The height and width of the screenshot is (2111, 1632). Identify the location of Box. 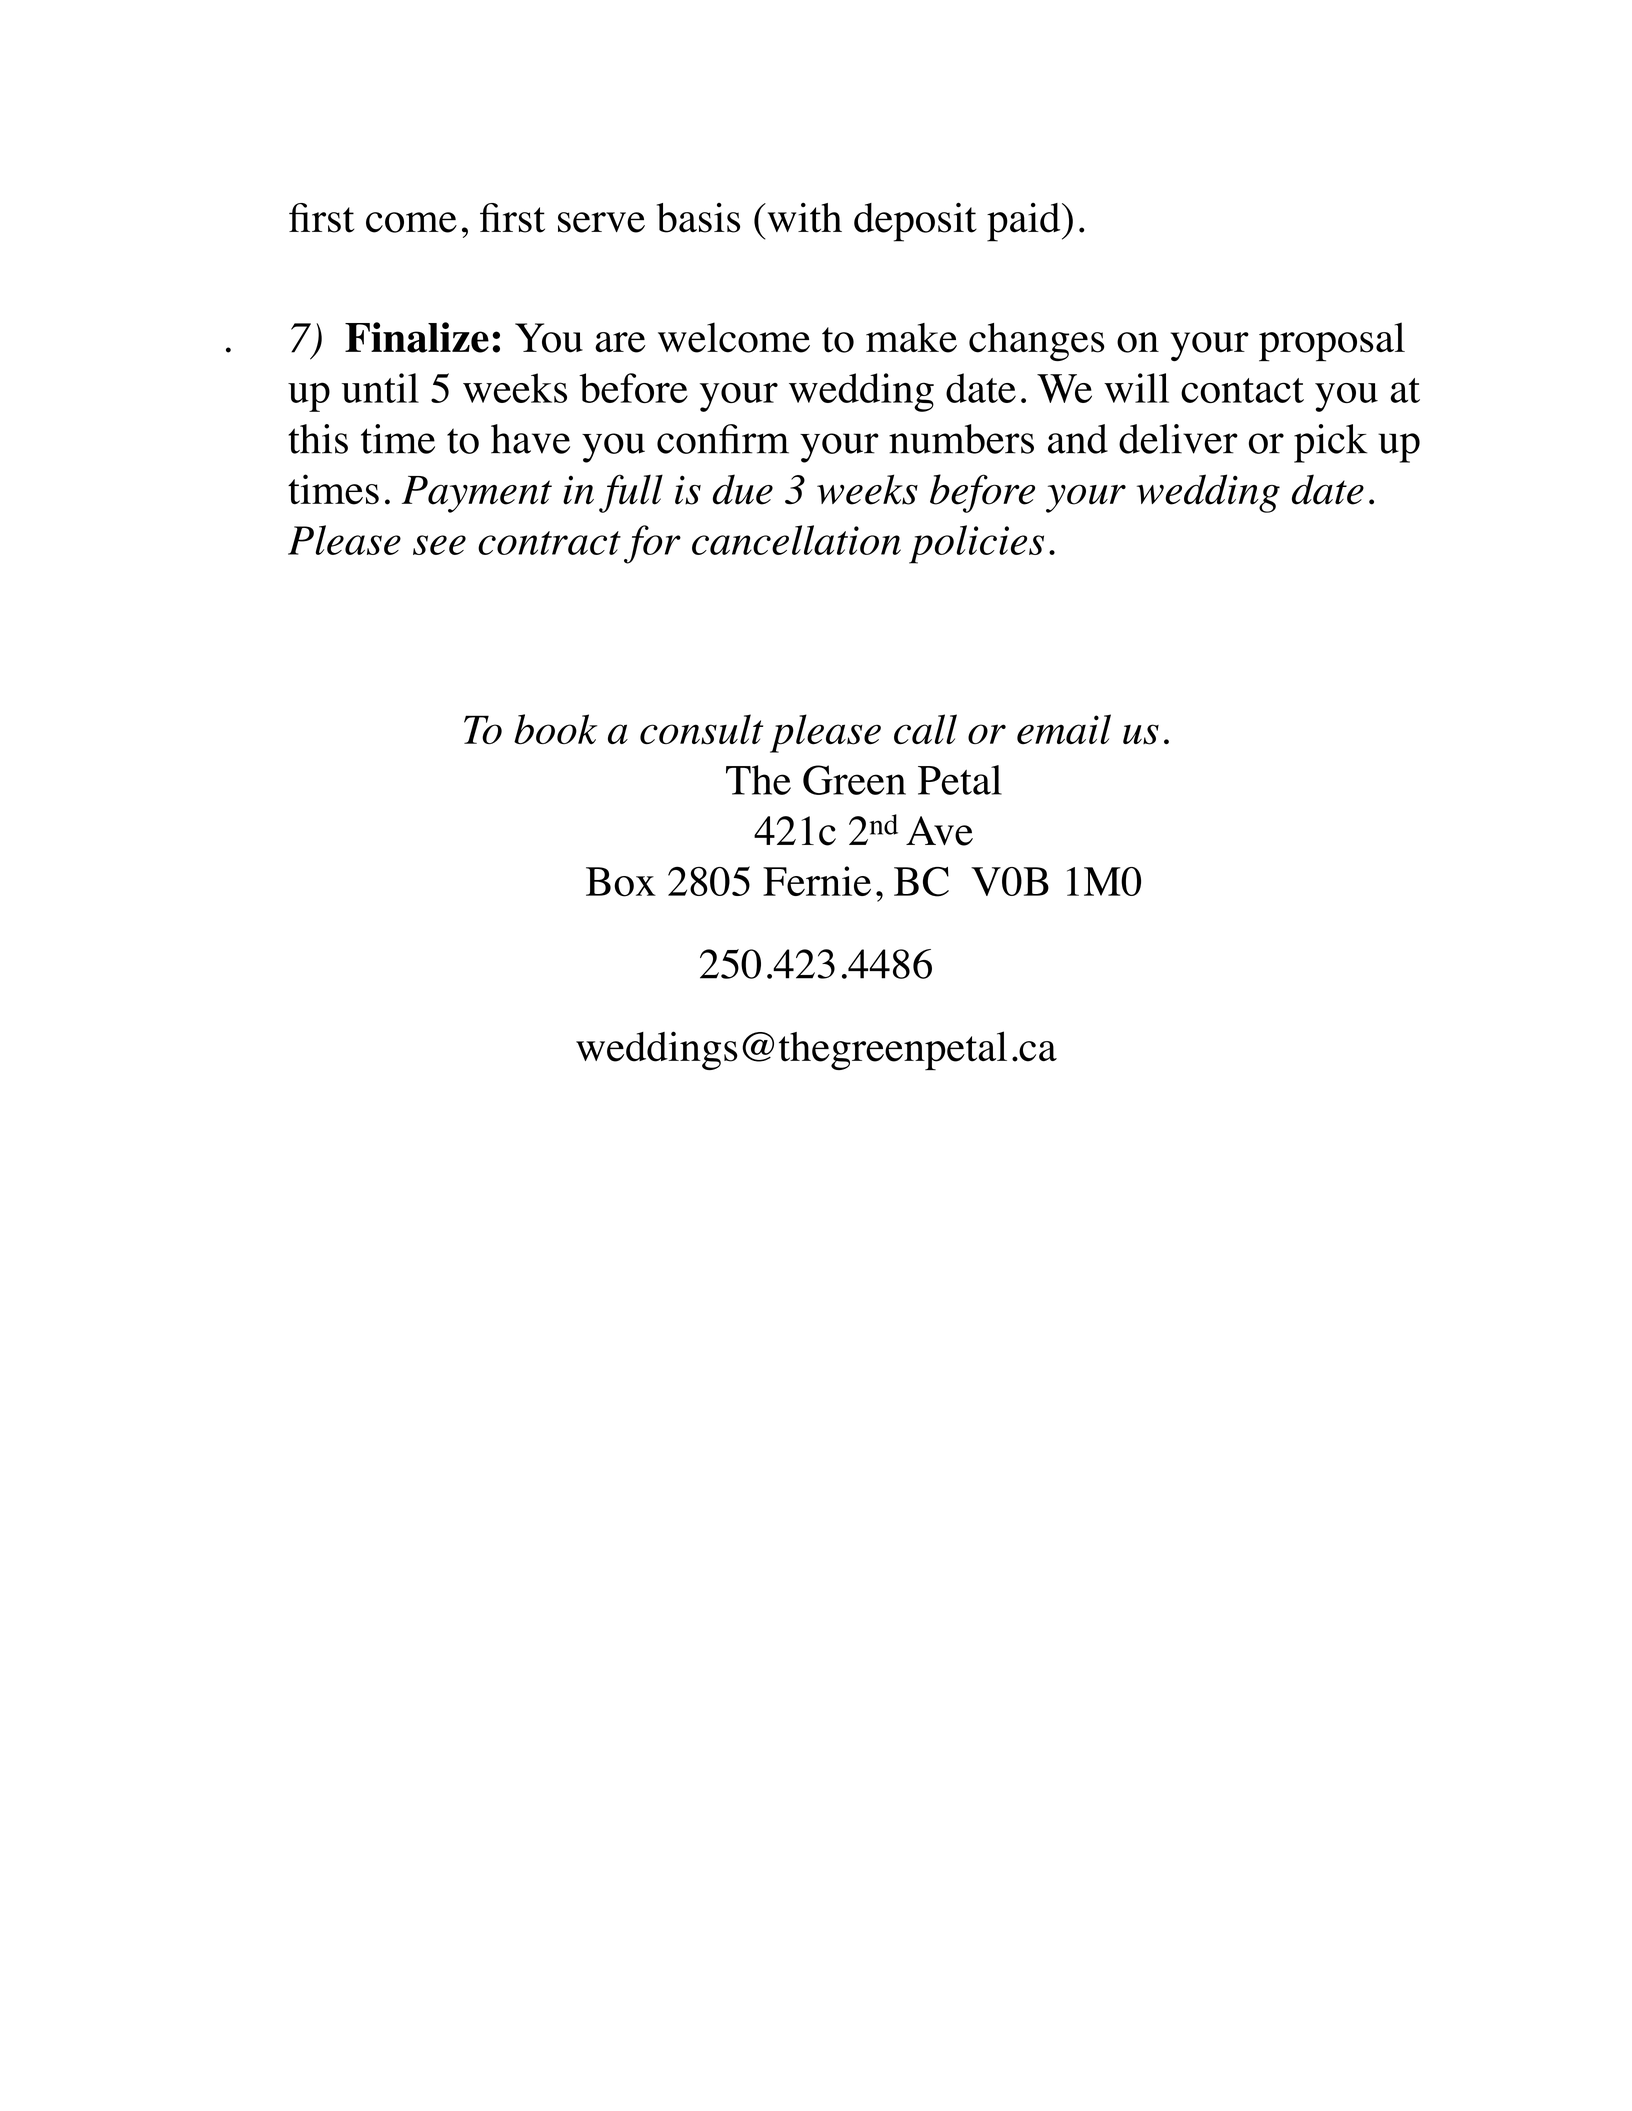
(621, 882).
